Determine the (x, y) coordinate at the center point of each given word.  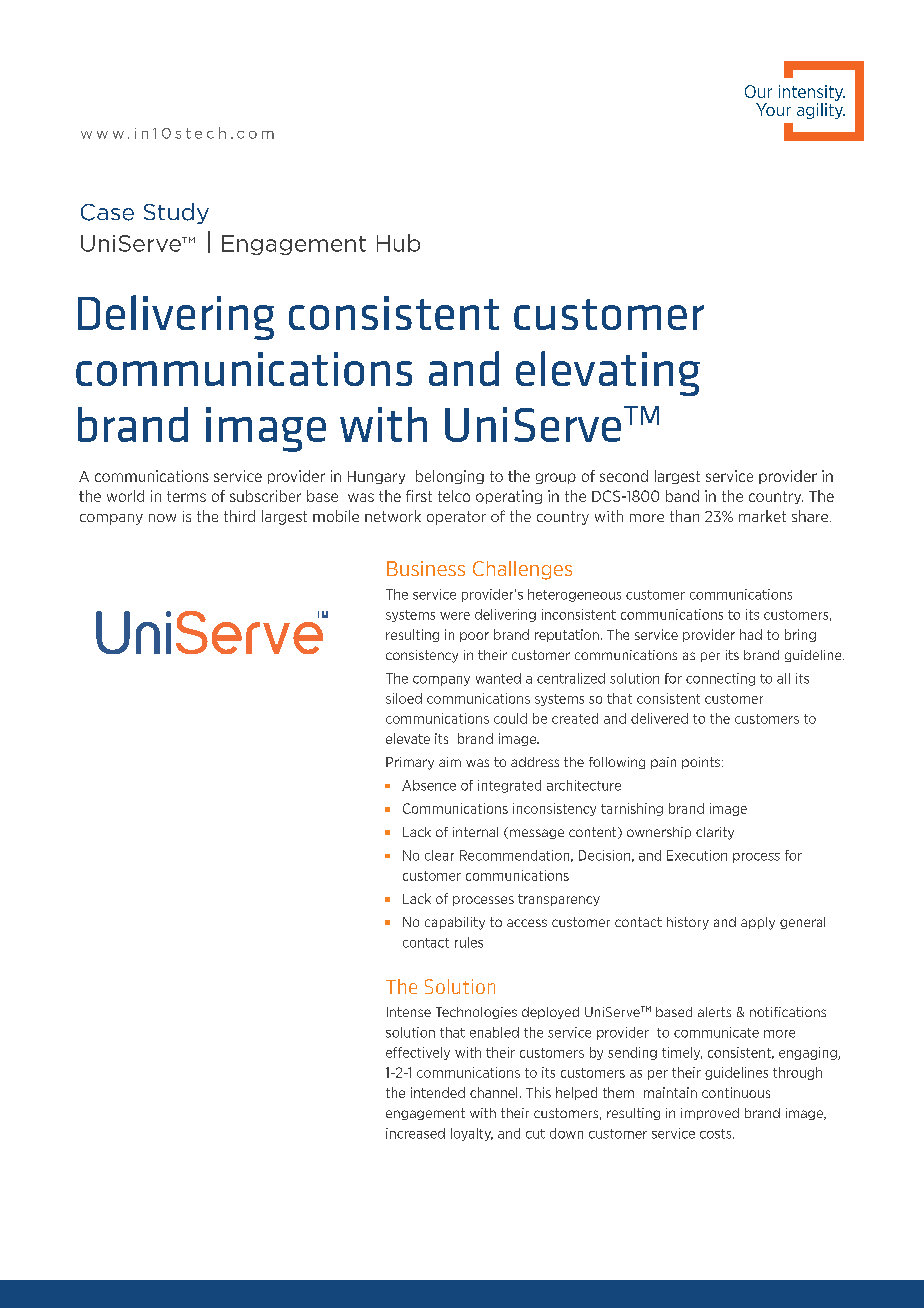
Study (176, 213)
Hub (398, 243)
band (682, 496)
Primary (410, 763)
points (701, 763)
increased (415, 1133)
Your (773, 109)
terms (186, 496)
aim (450, 762)
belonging (450, 477)
